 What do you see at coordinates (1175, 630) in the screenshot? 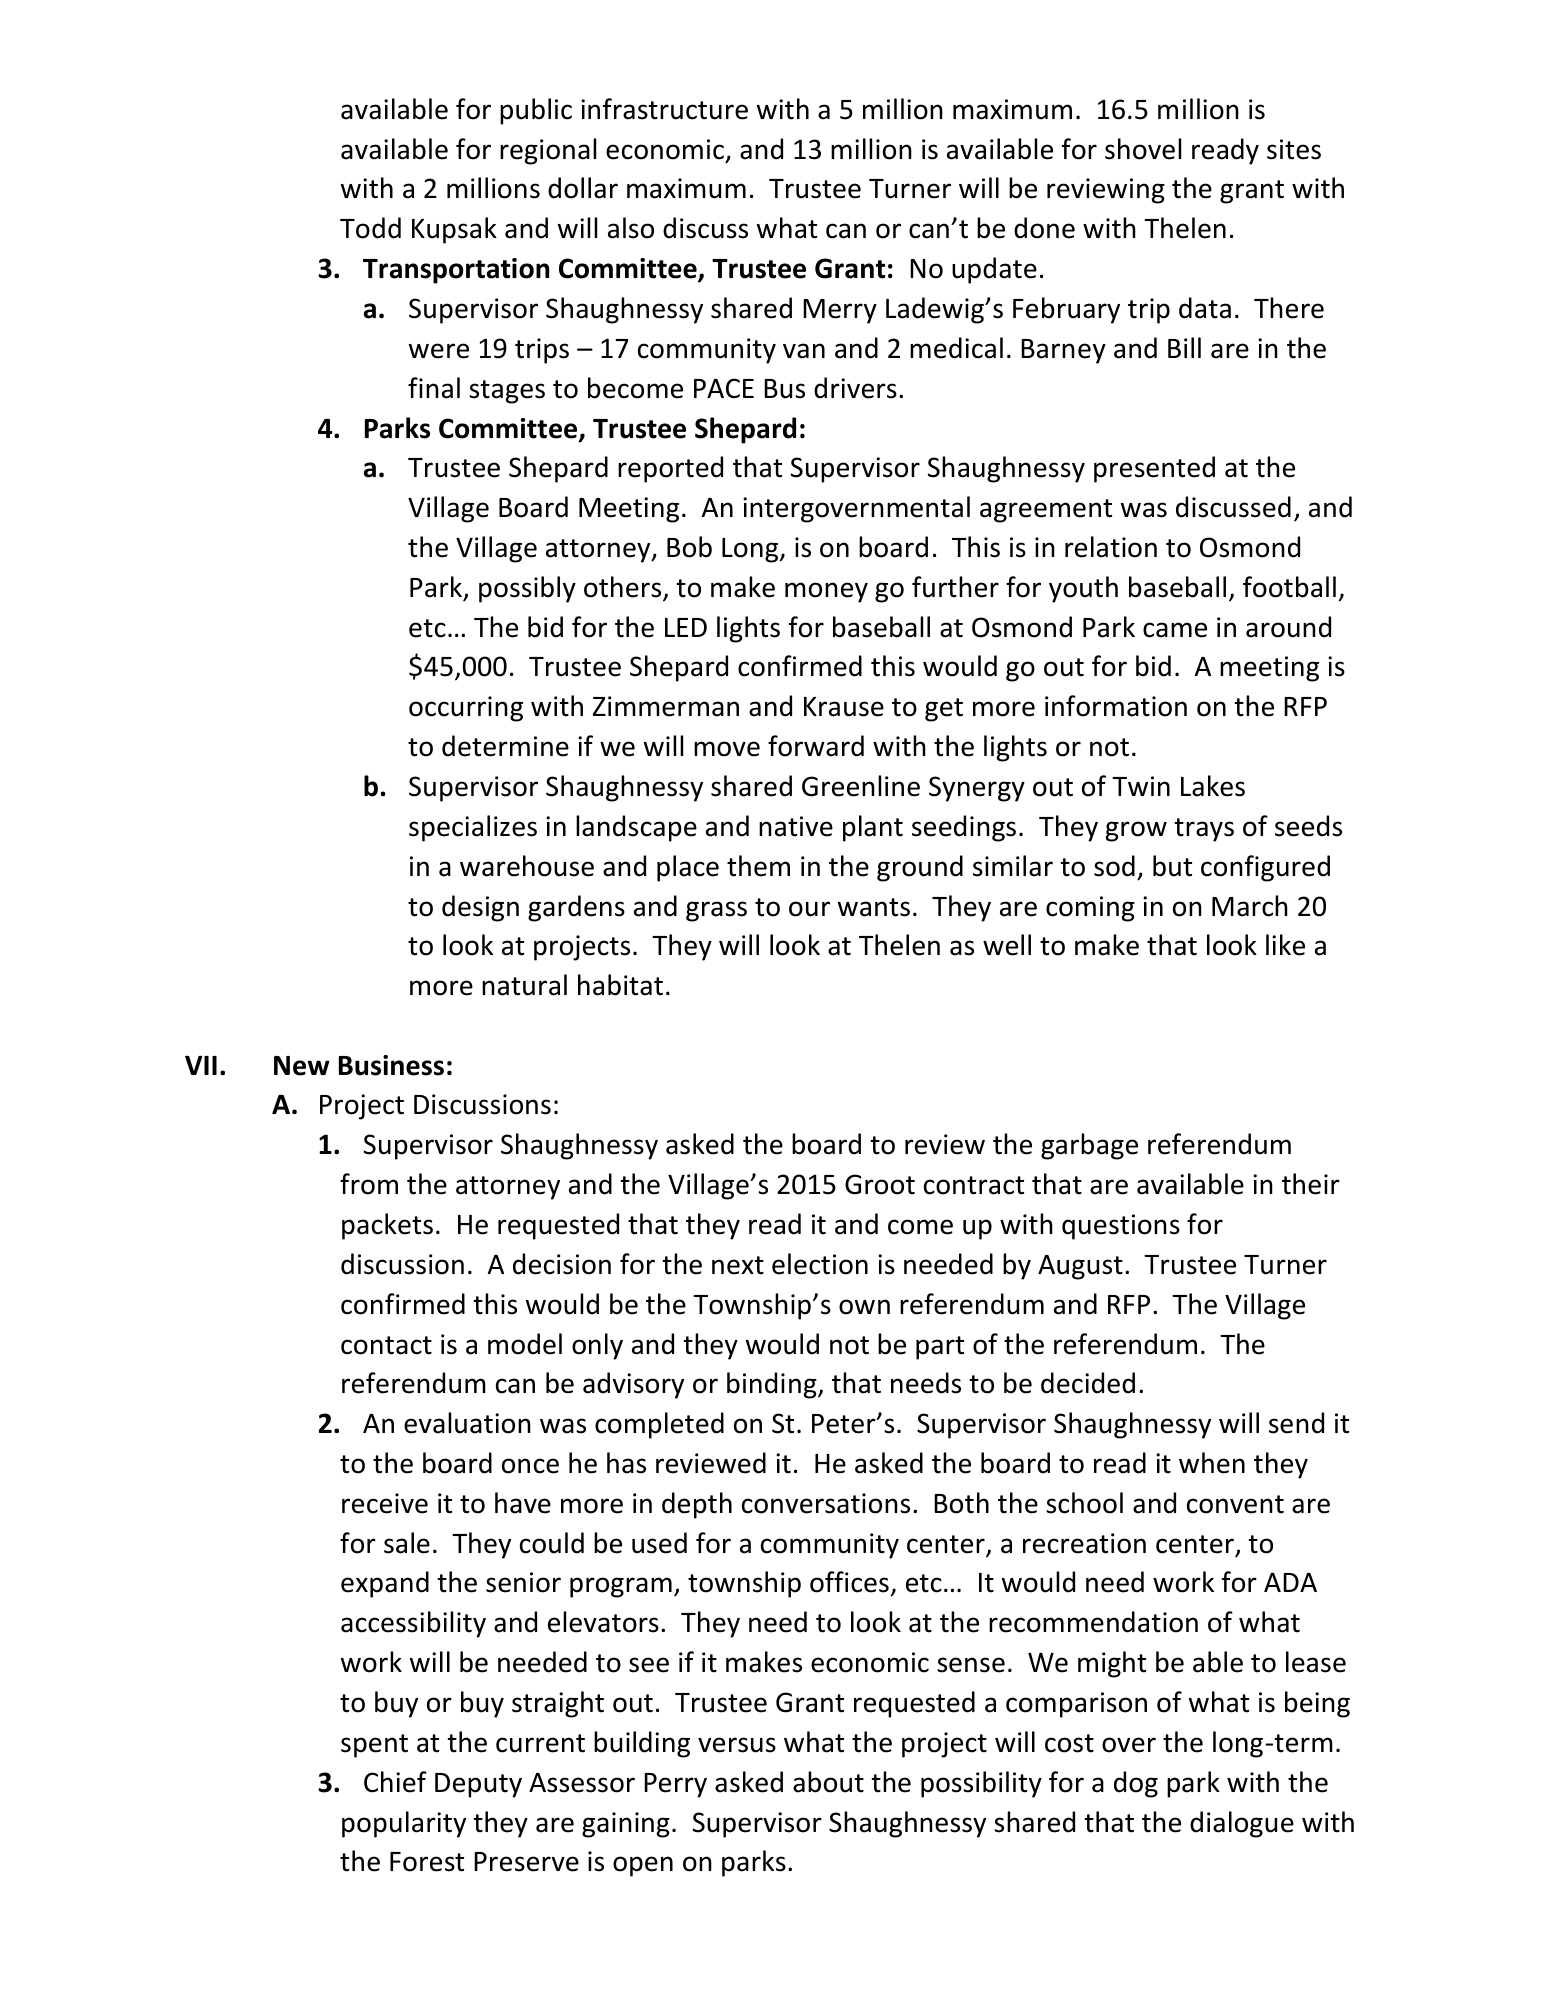
I see `came` at bounding box center [1175, 630].
